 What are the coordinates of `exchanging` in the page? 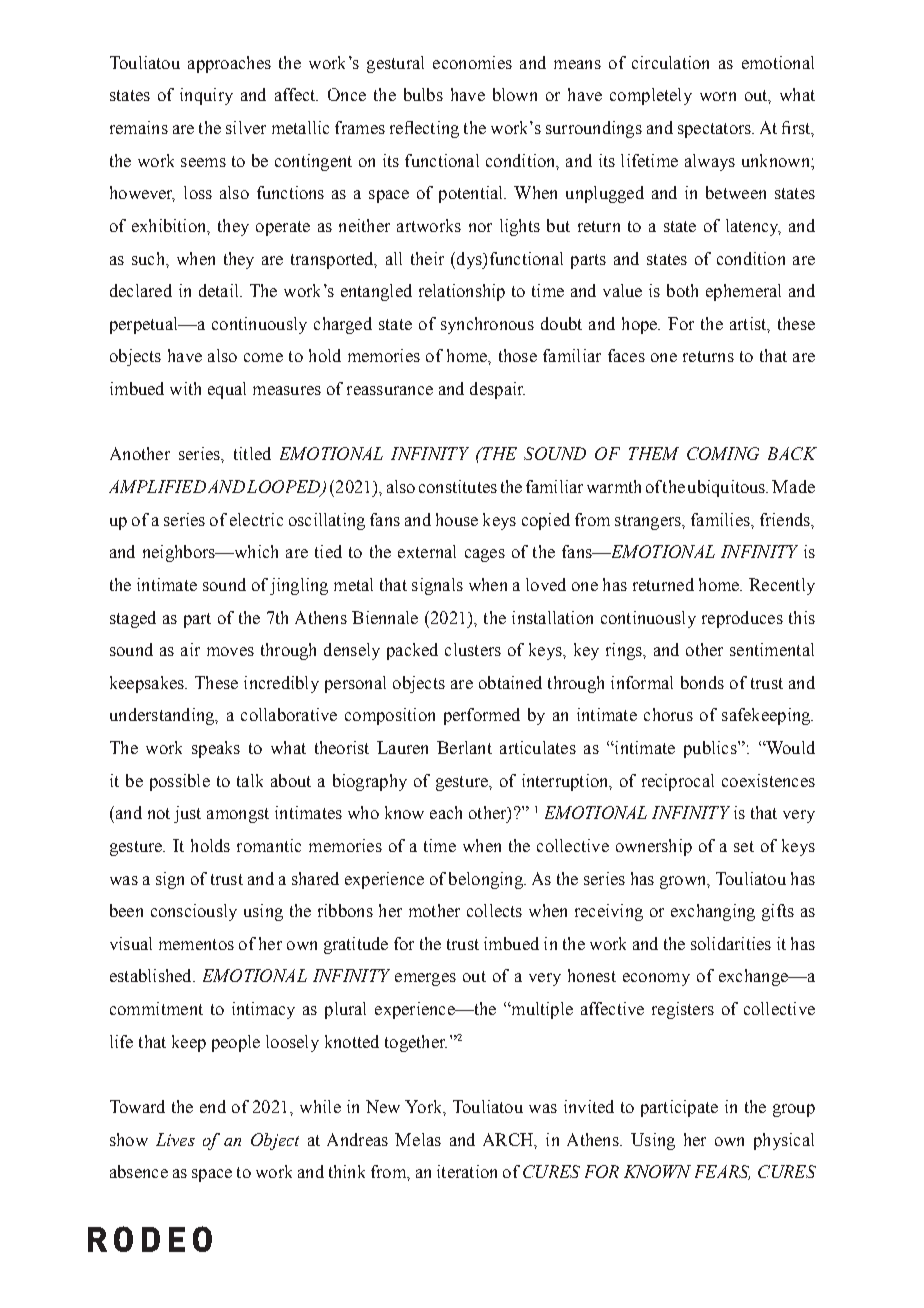 It's located at (713, 912).
